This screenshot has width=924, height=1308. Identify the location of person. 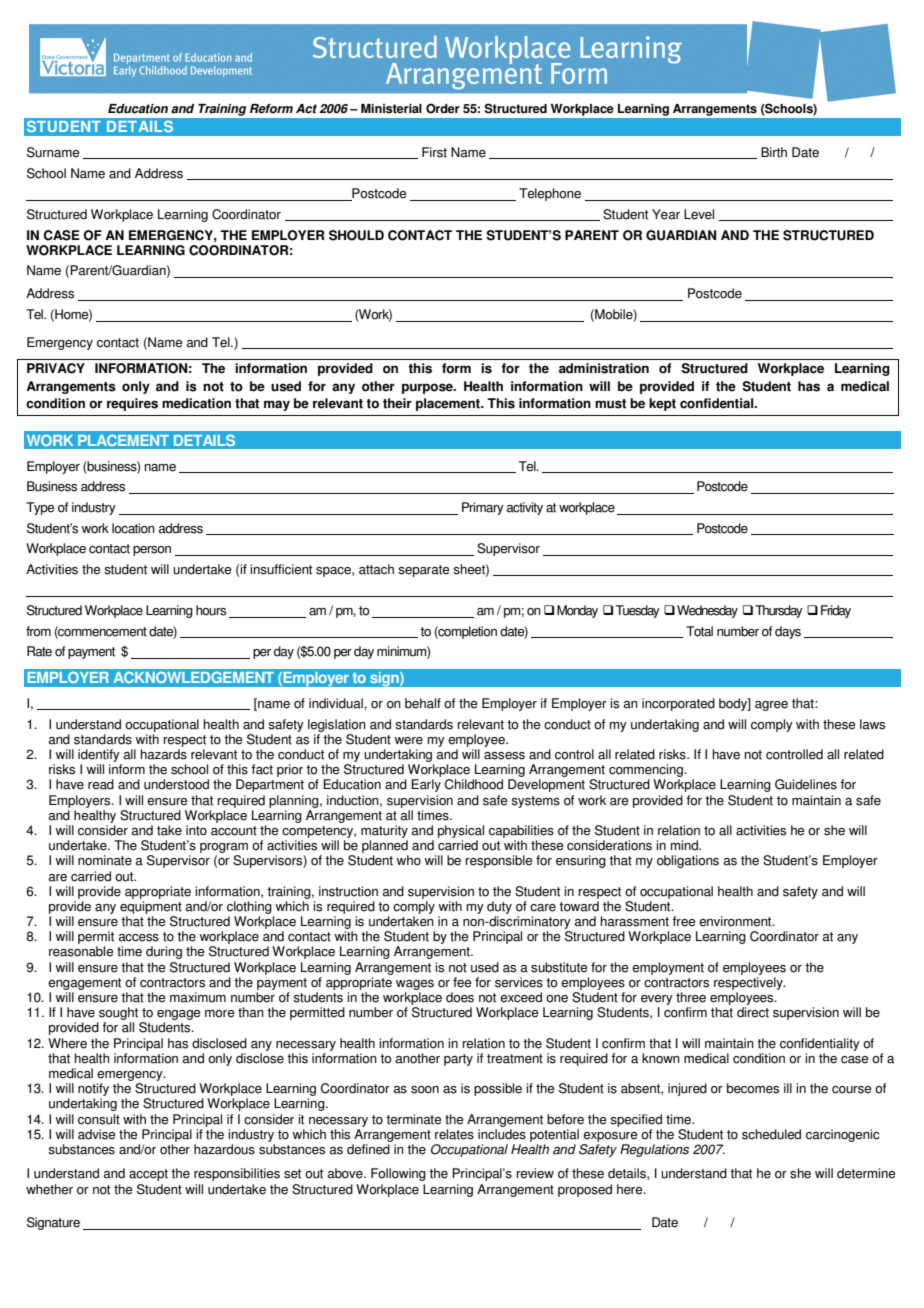
(152, 551).
